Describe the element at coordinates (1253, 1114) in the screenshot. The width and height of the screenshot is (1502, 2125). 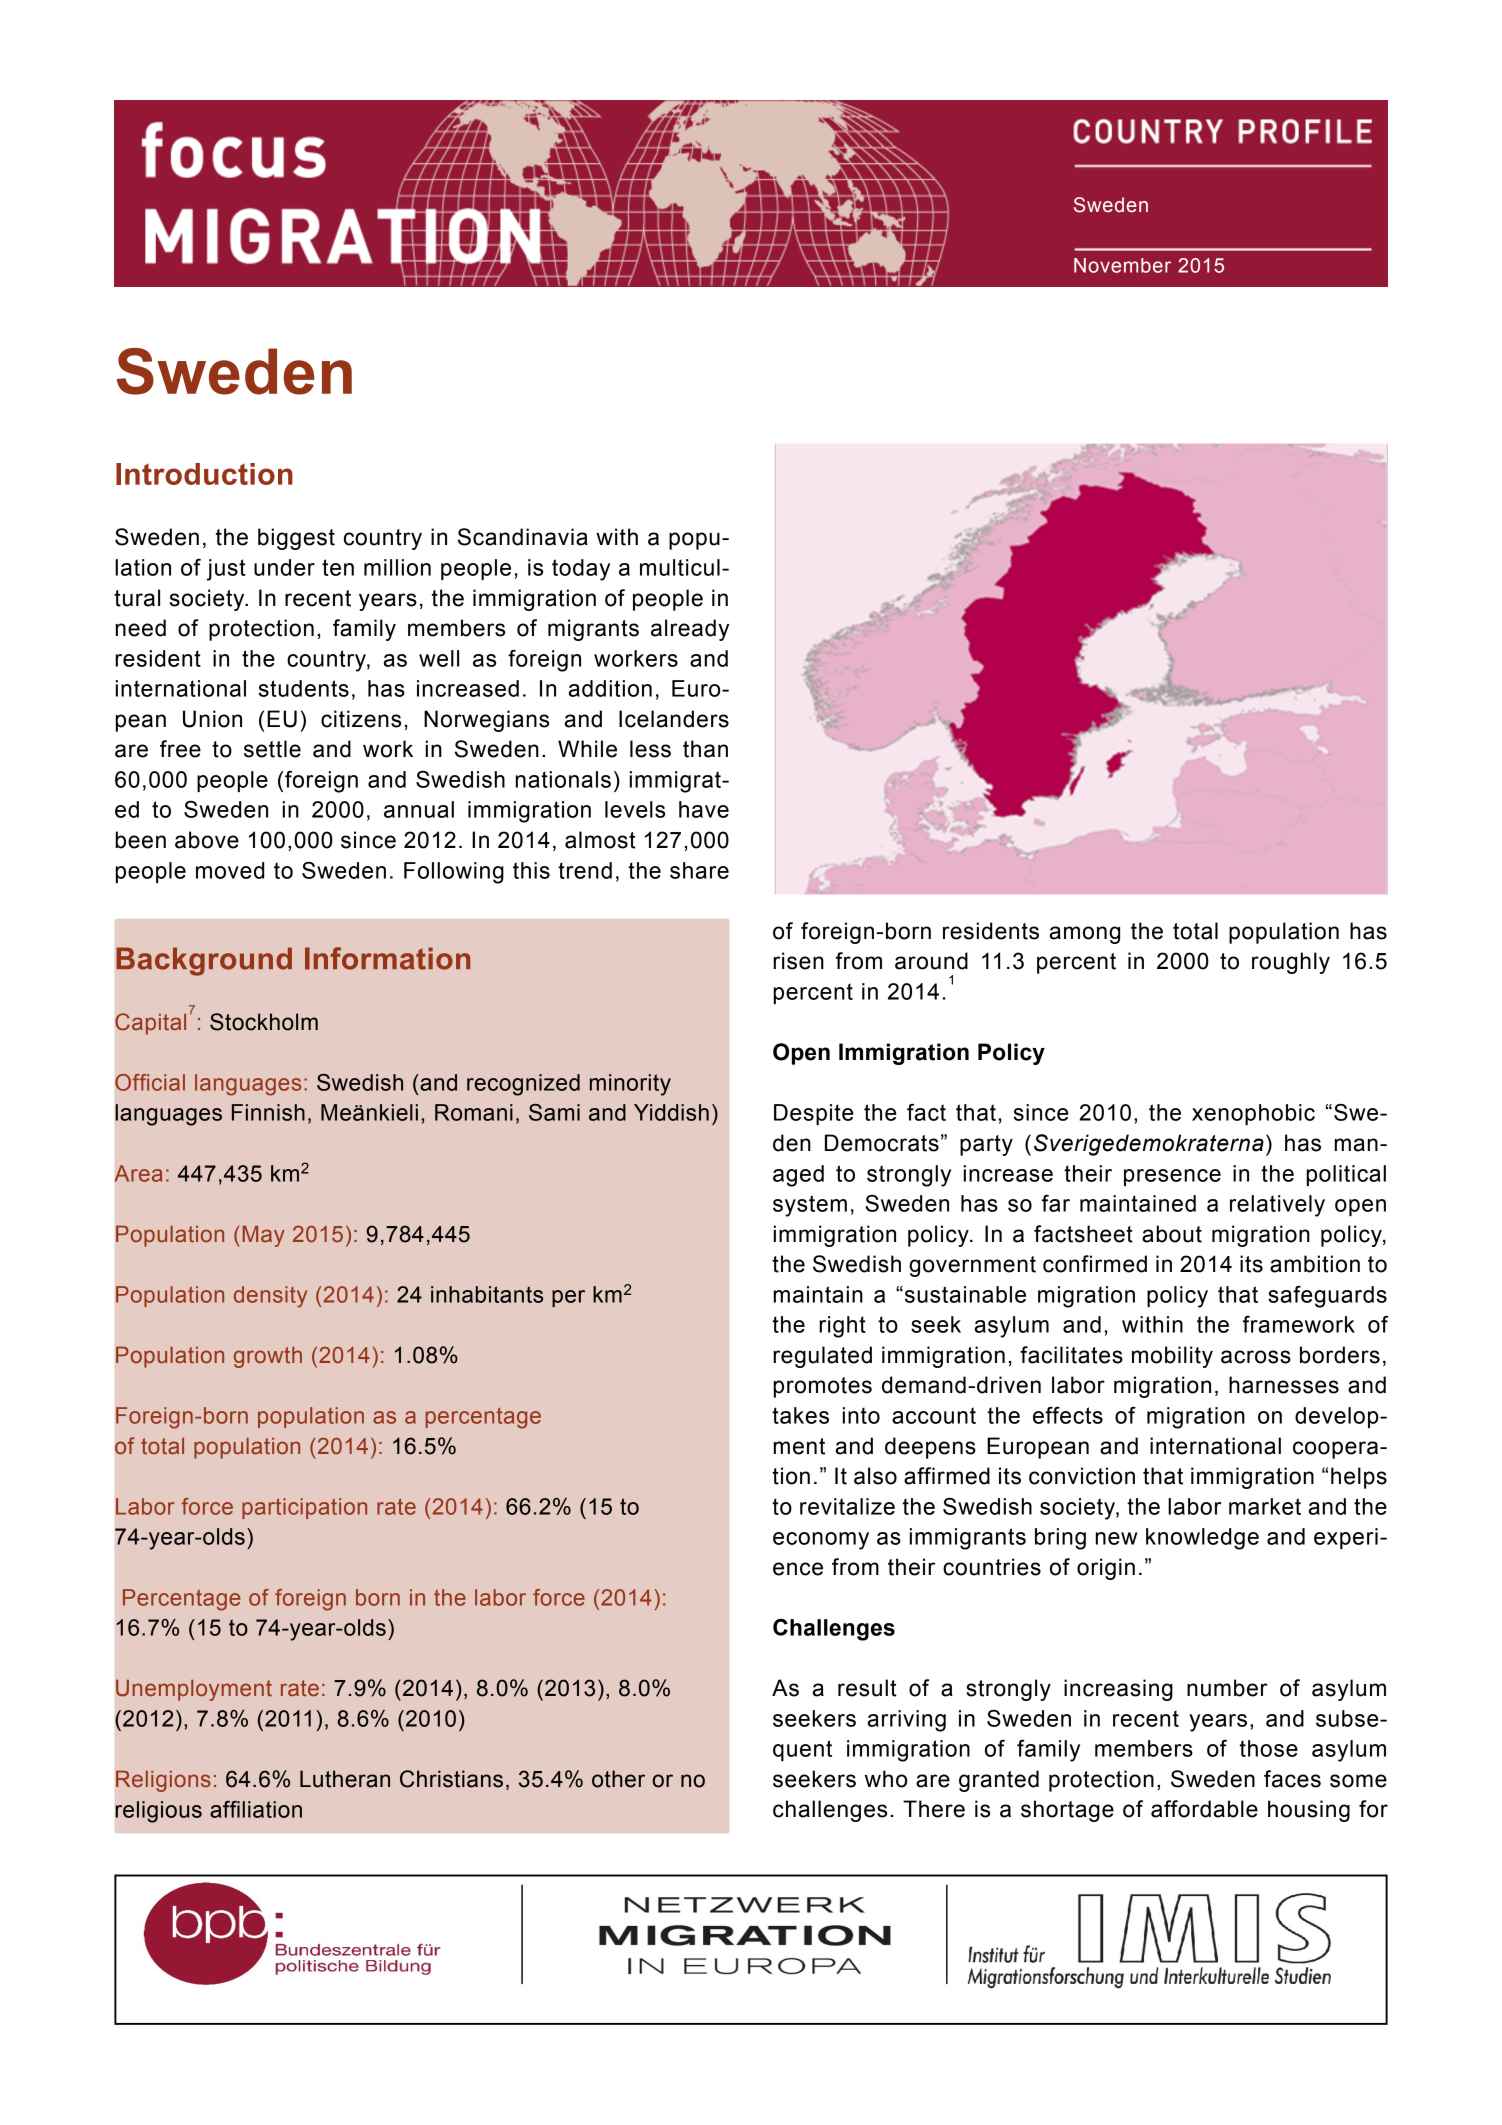
I see `xenophobic` at that location.
